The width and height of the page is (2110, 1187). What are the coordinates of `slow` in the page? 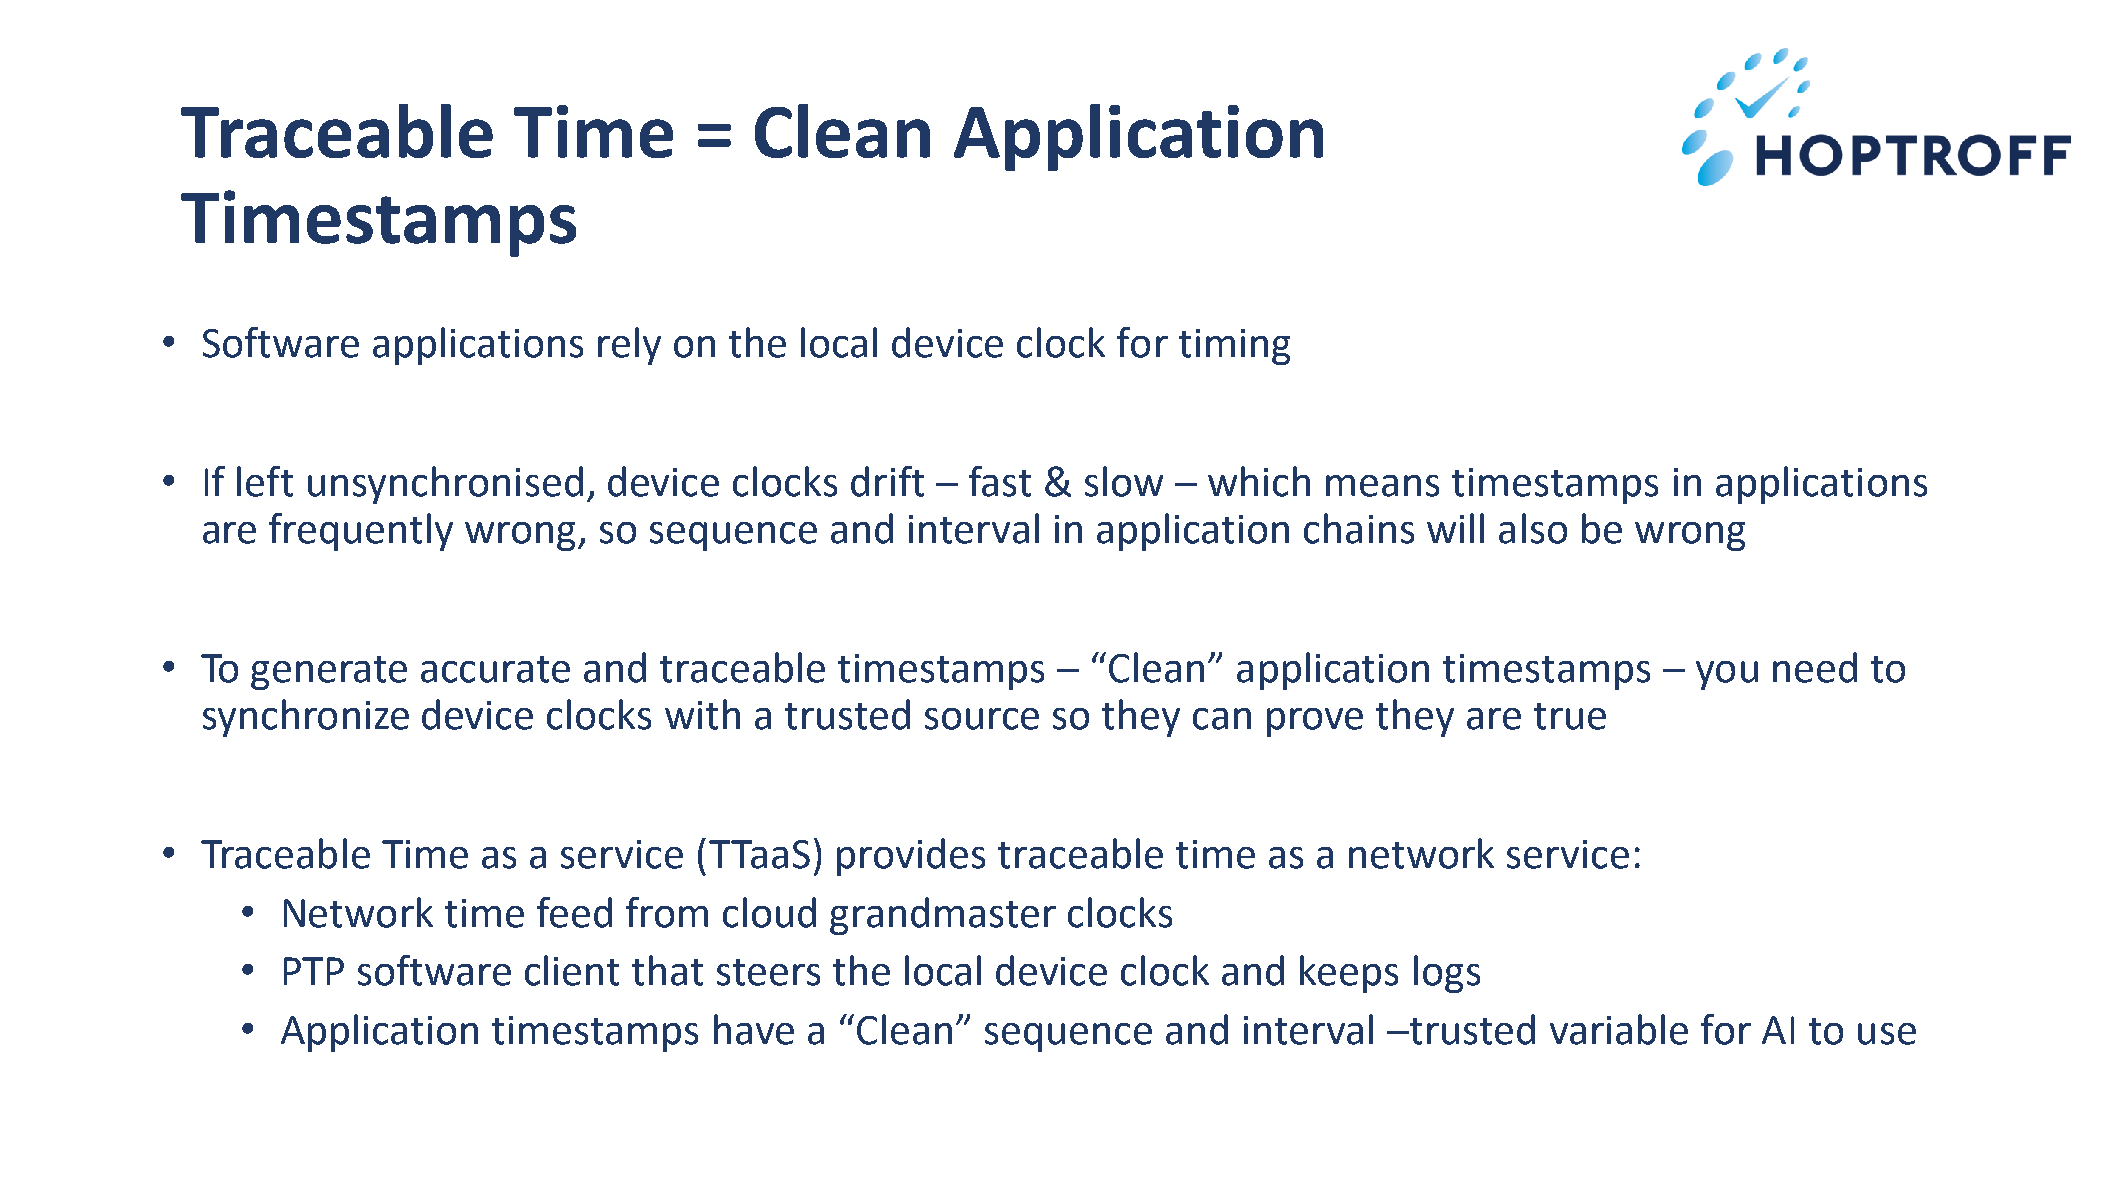 It's located at (1124, 481).
